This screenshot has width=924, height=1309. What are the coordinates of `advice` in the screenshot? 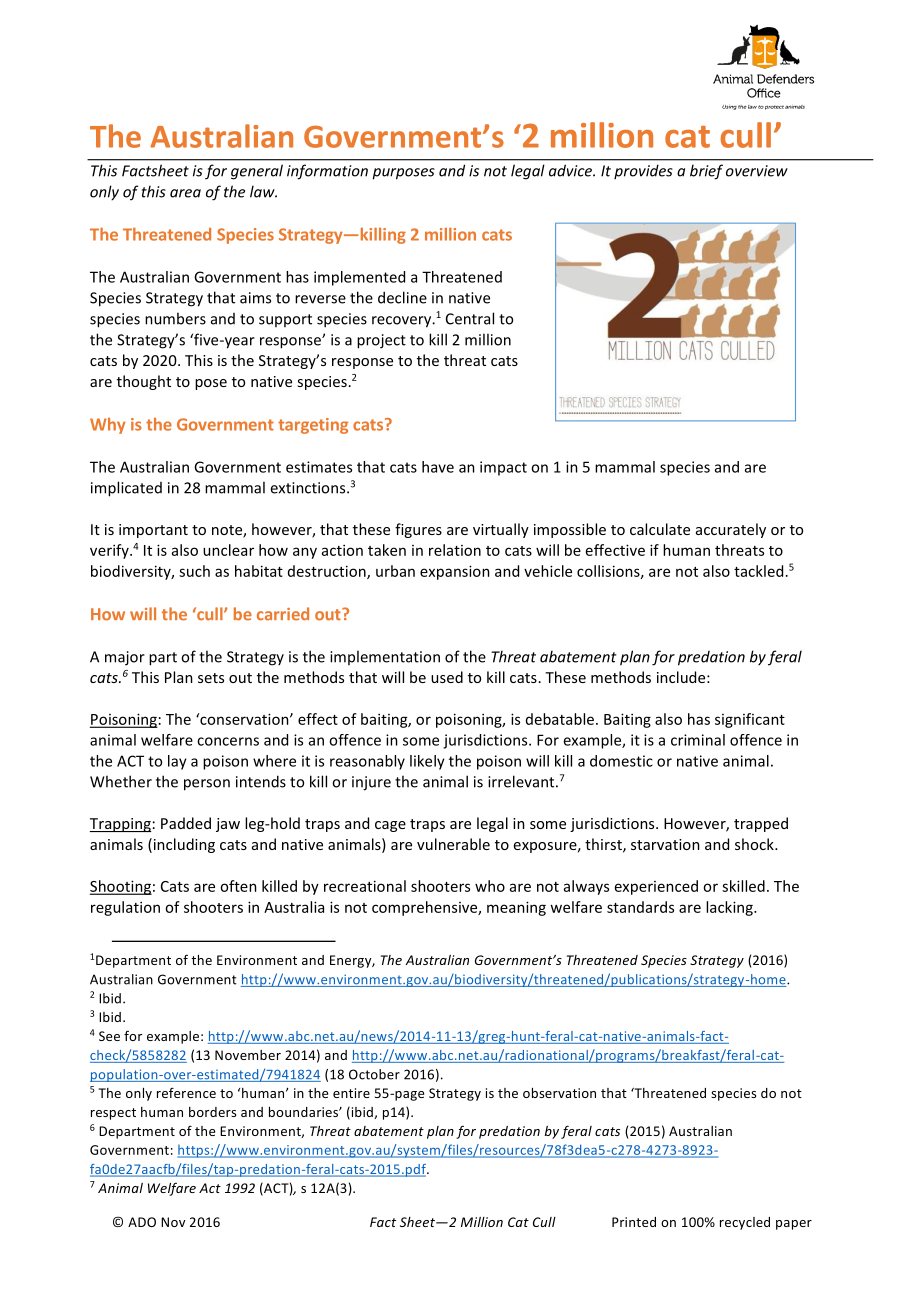 It's located at (572, 170).
